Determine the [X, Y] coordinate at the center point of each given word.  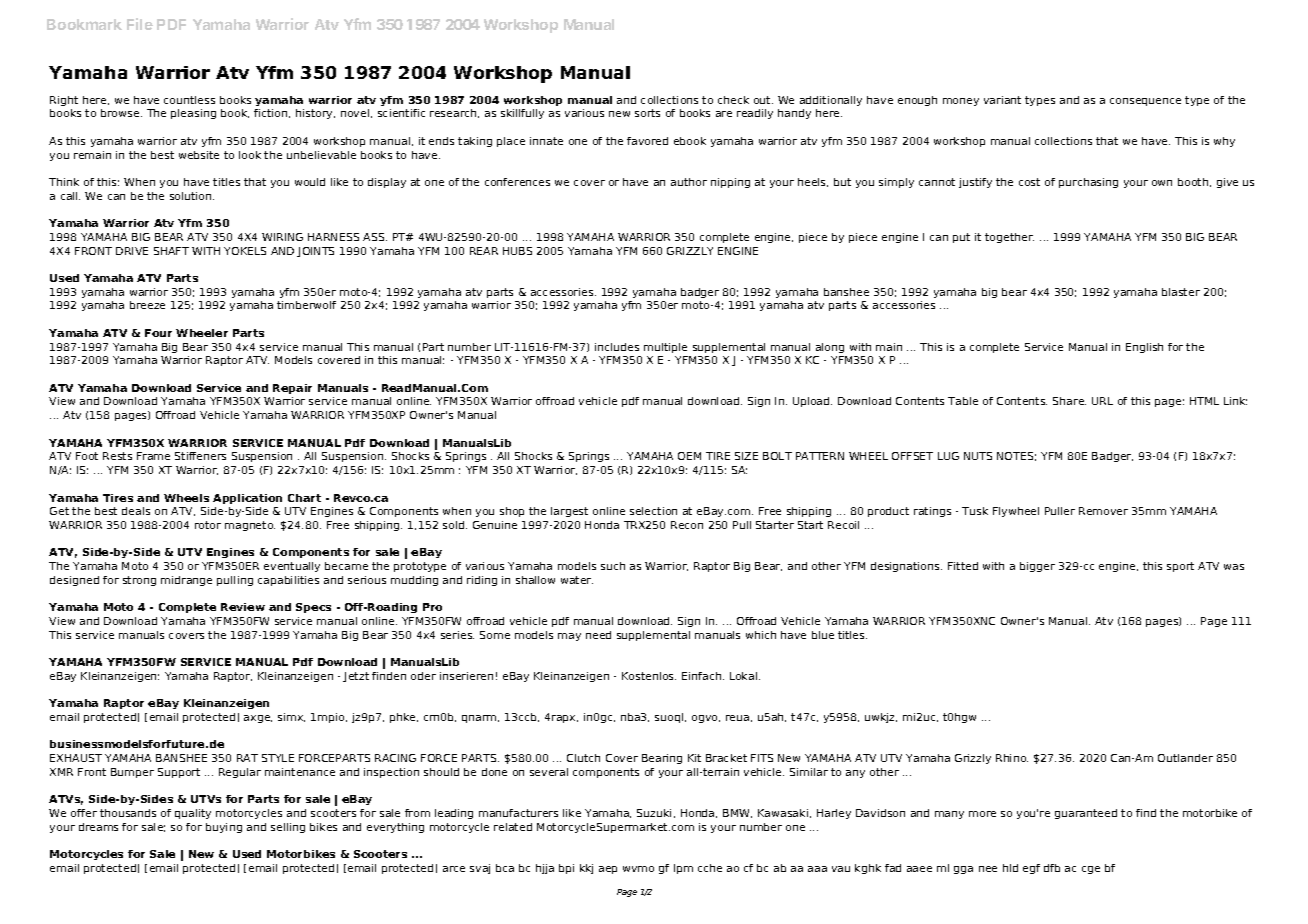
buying [224, 828]
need [598, 635]
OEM [689, 456]
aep [608, 870]
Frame [153, 456]
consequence [1145, 102]
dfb [1052, 868]
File [140, 24]
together [1009, 238]
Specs [313, 608]
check [733, 100]
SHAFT [171, 251]
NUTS [978, 456]
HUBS [517, 251]
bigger [1037, 567]
